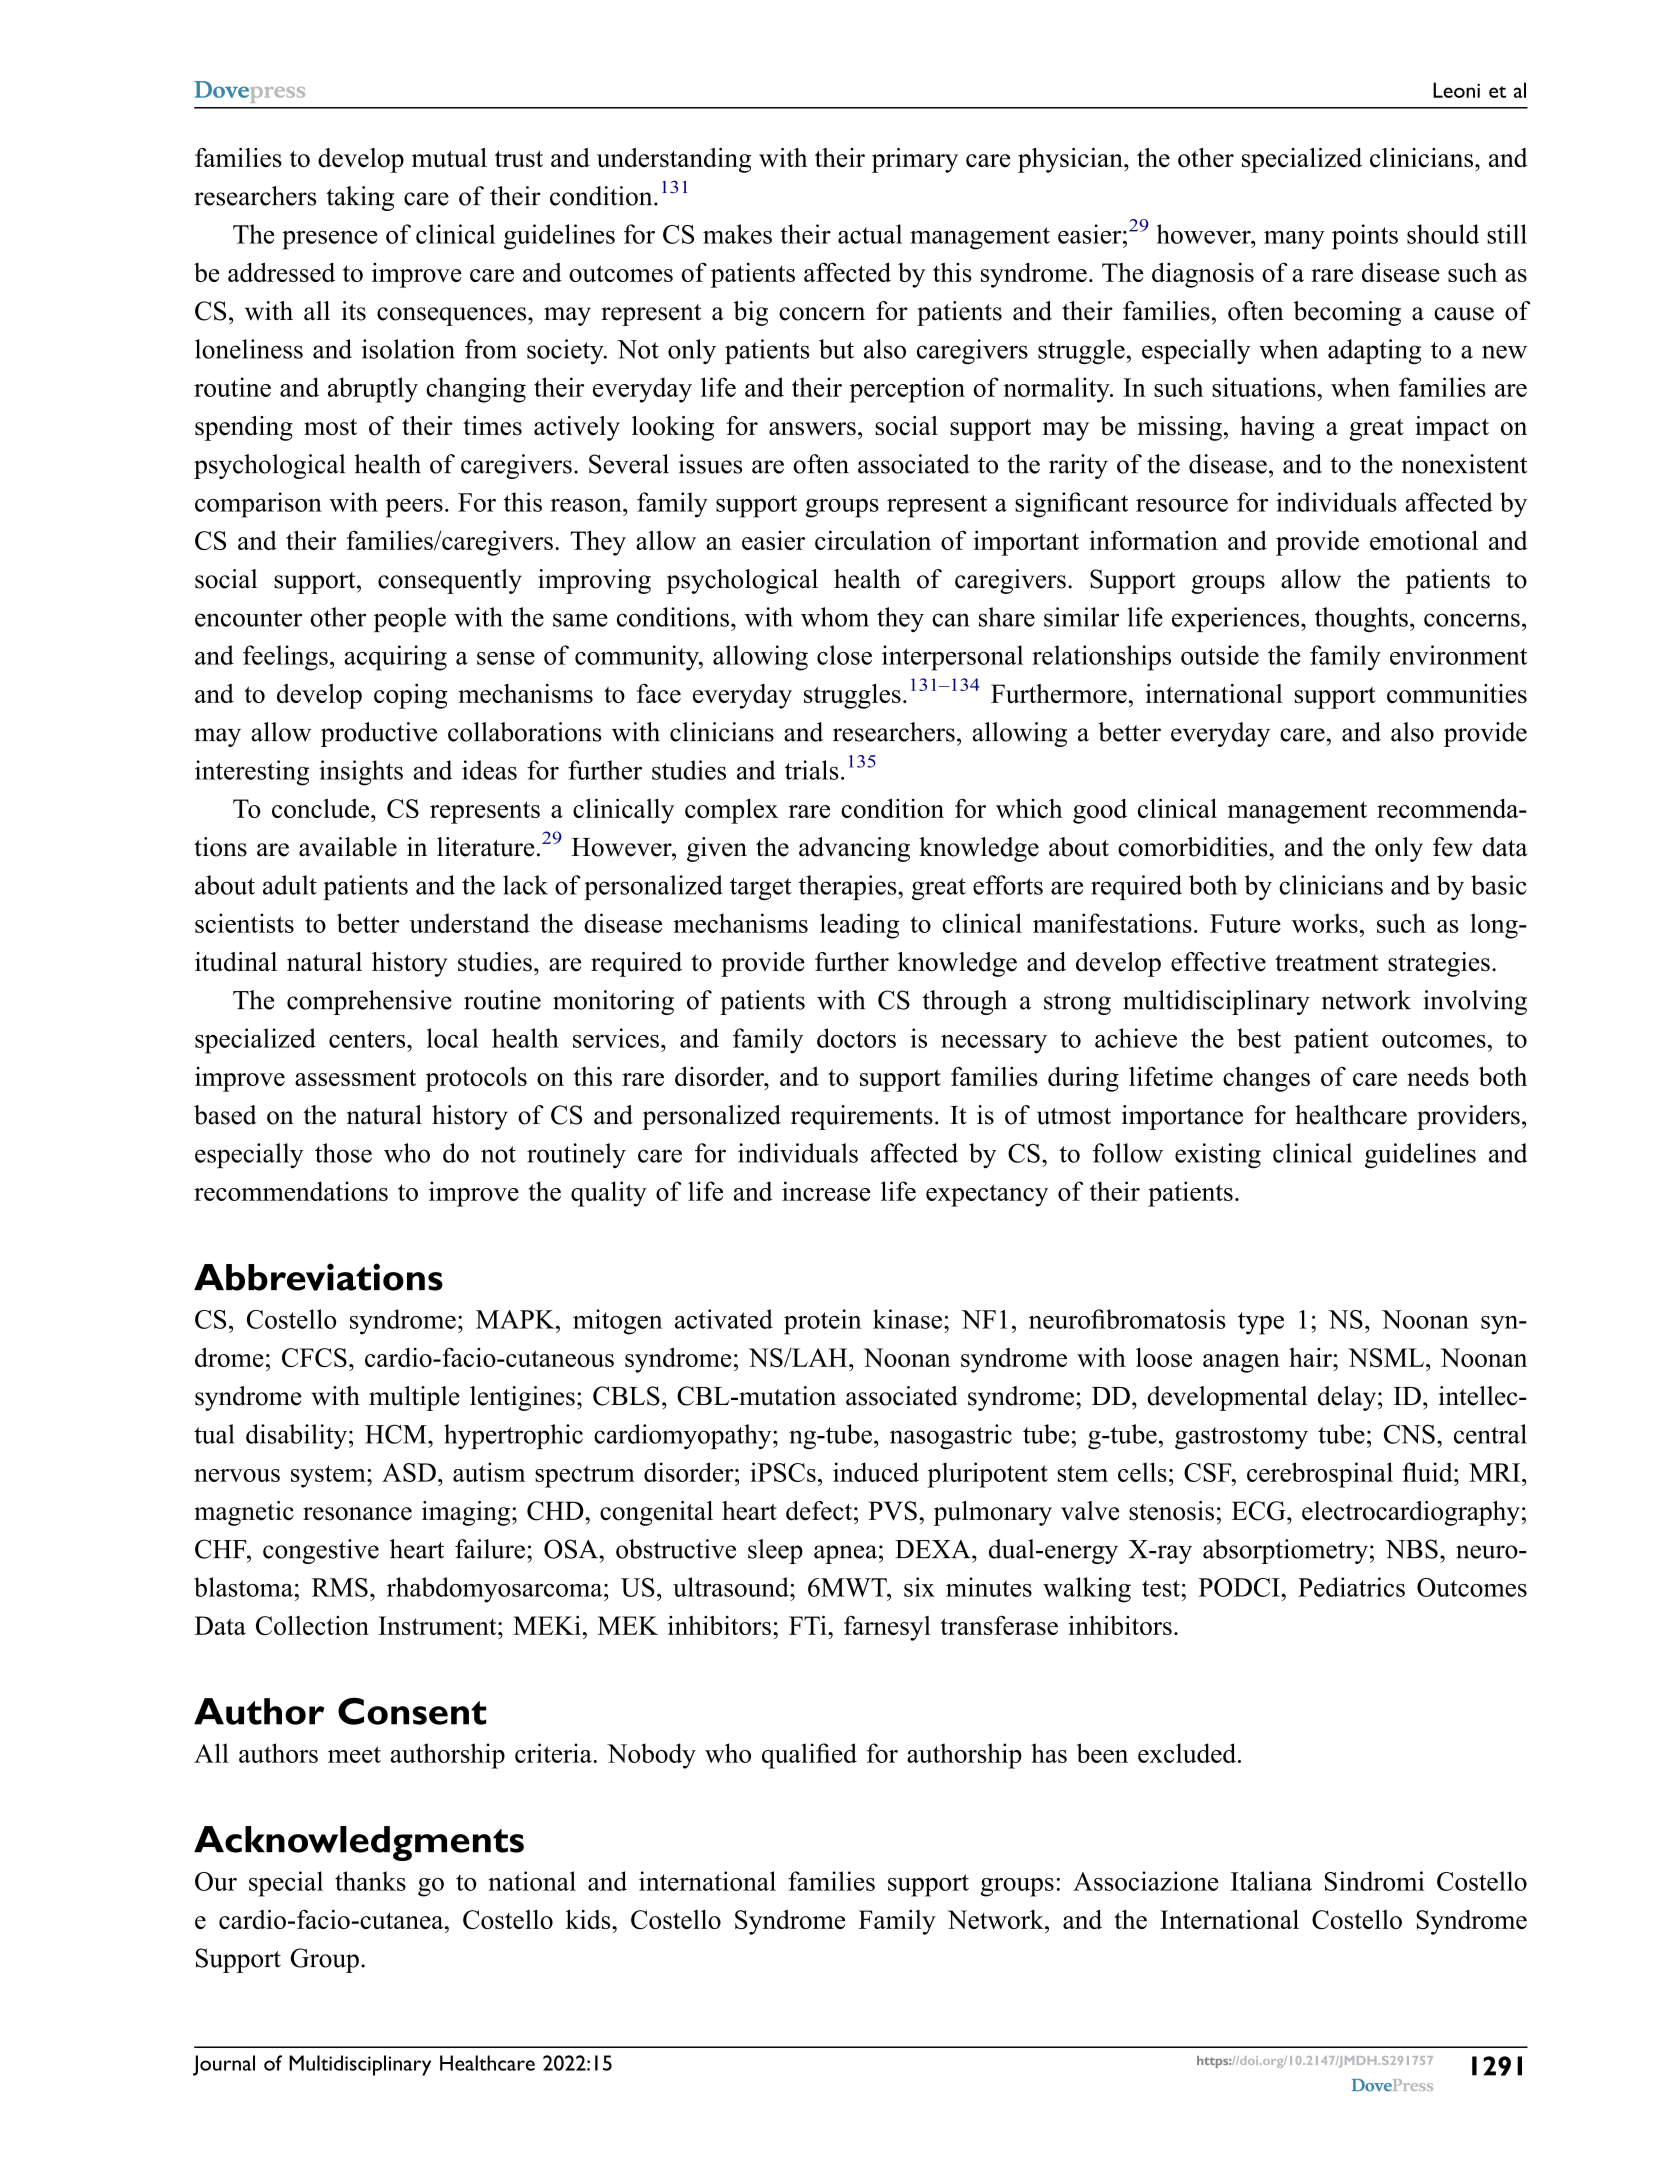 Image resolution: width=1674 pixels, height=2166 pixels. Describe the element at coordinates (915, 160) in the screenshot. I see `primary` at that location.
